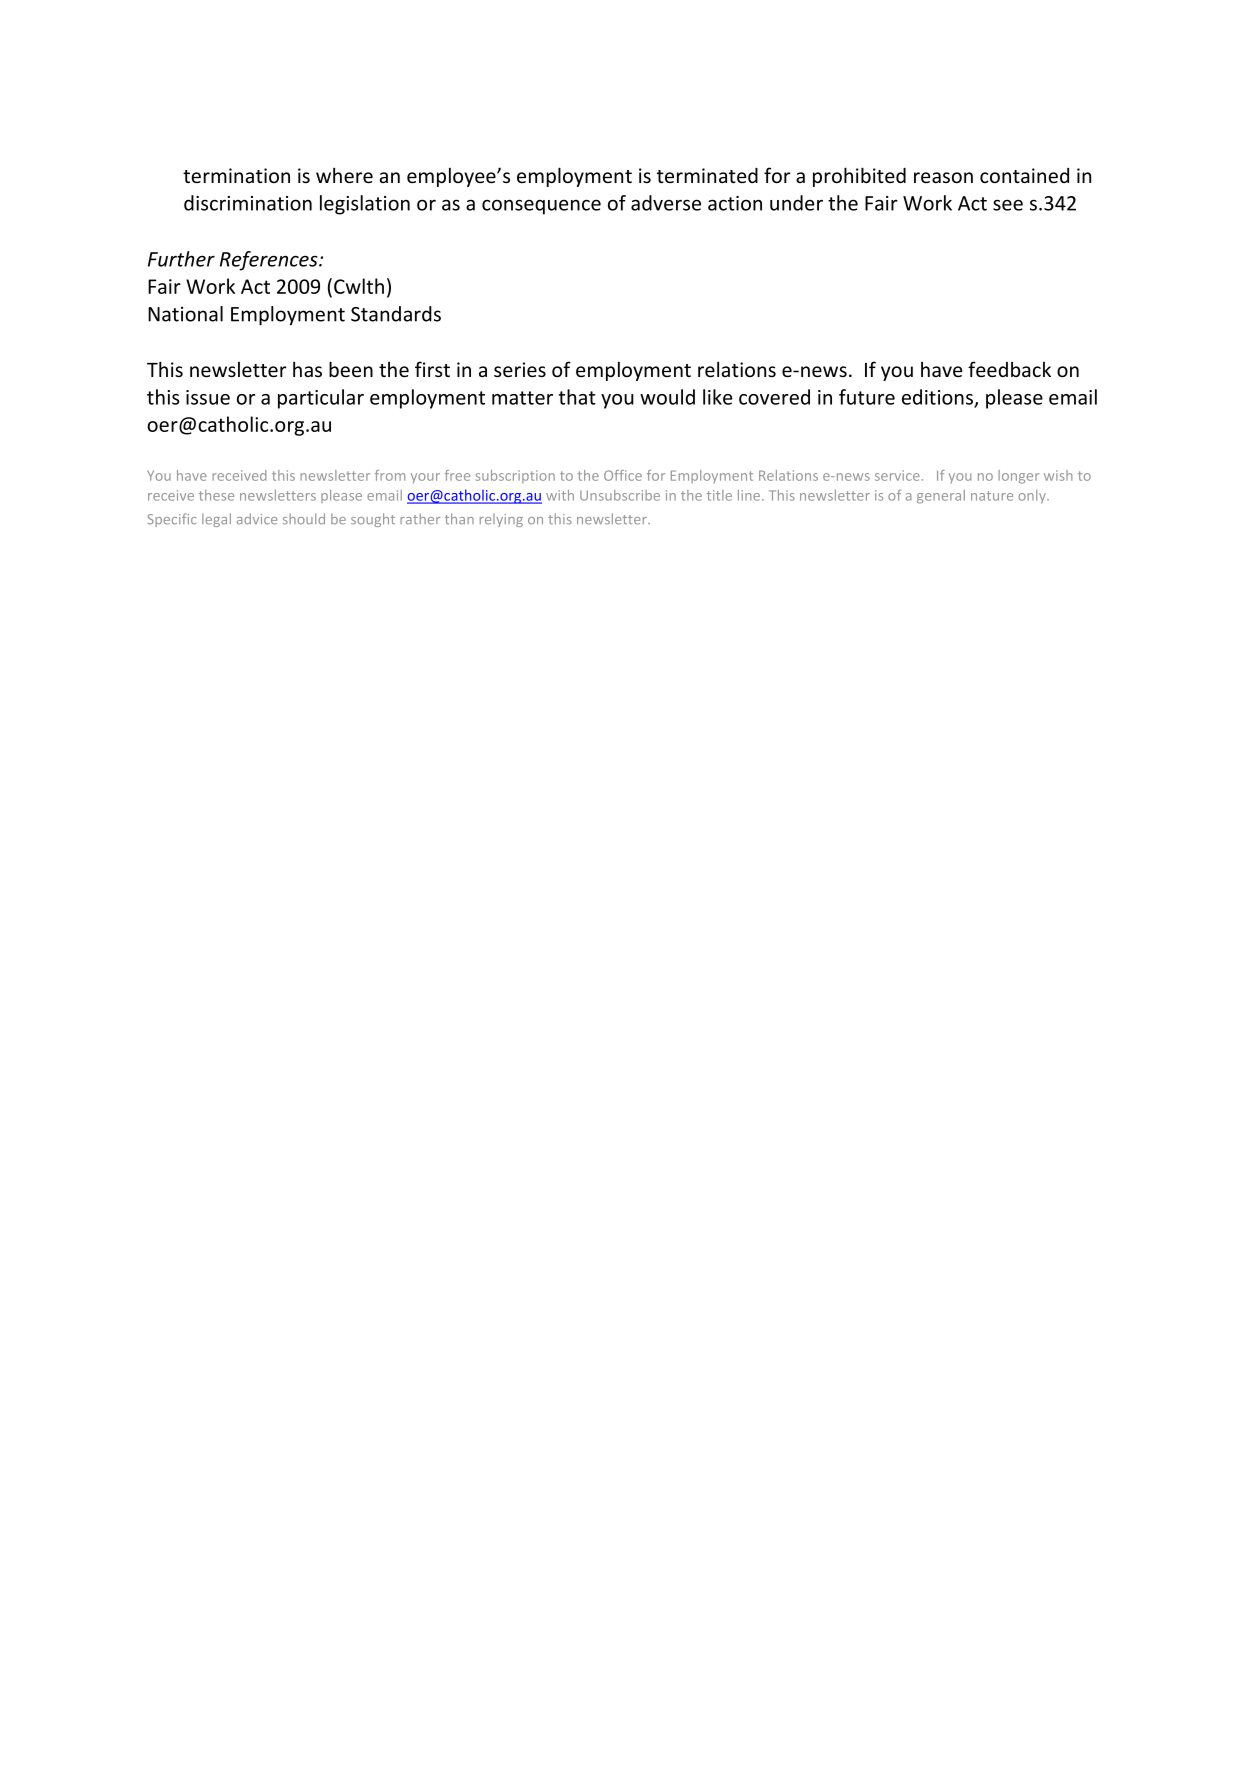 Image resolution: width=1248 pixels, height=1766 pixels. Describe the element at coordinates (620, 495) in the document. I see `Unsubscribe` at that location.
